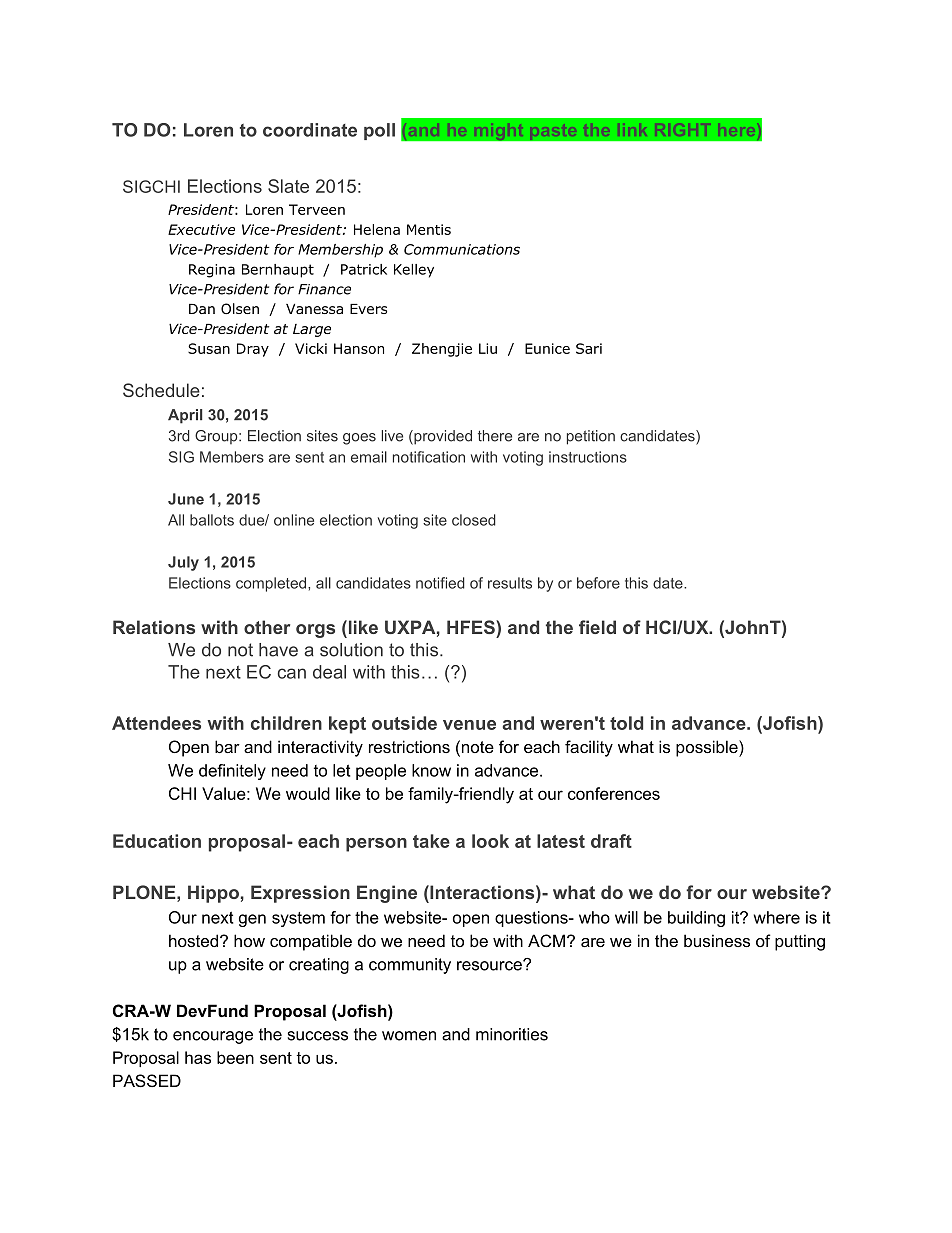 The width and height of the screenshot is (952, 1233). I want to click on possible, so click(708, 748).
